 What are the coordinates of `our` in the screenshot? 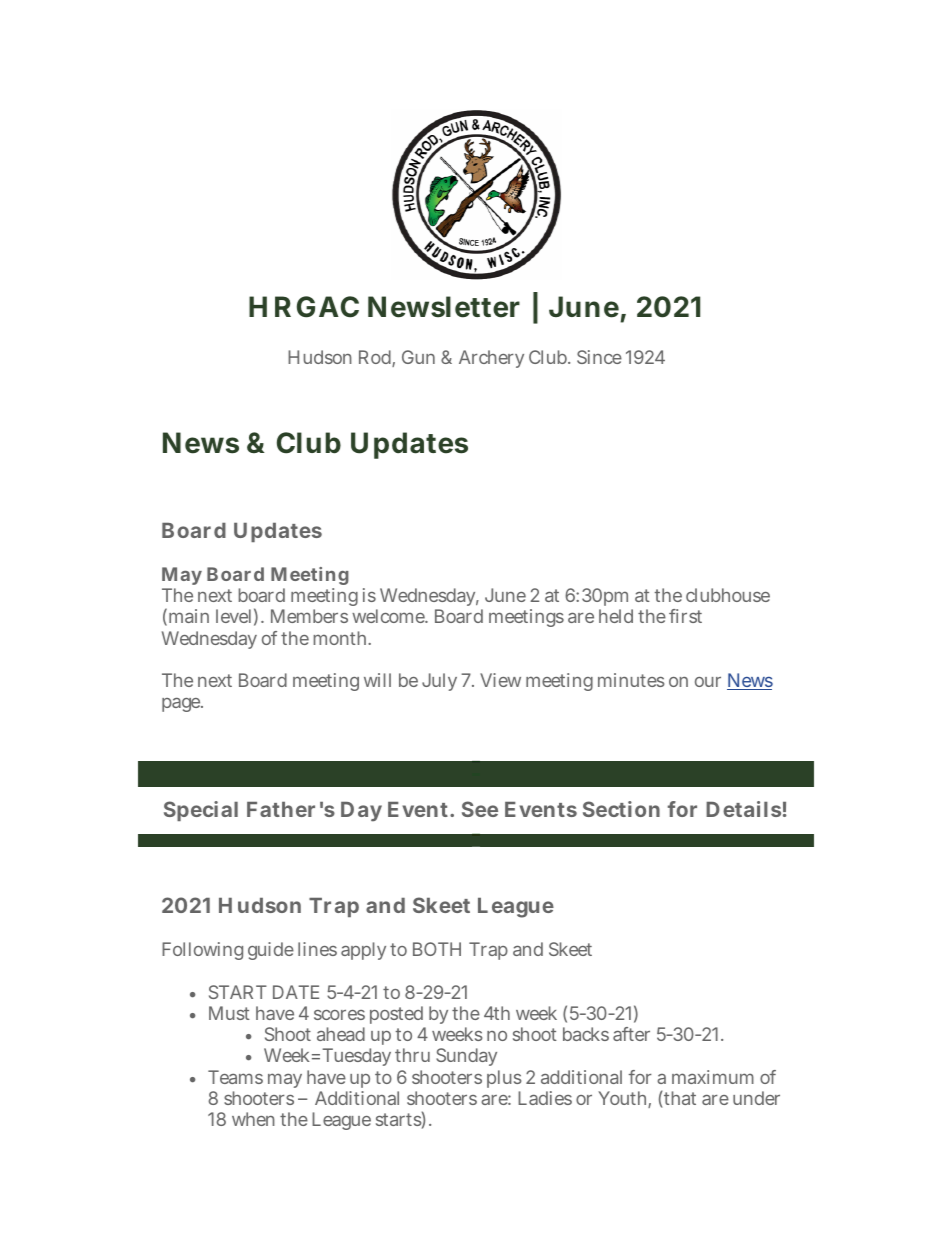 It's located at (708, 681).
